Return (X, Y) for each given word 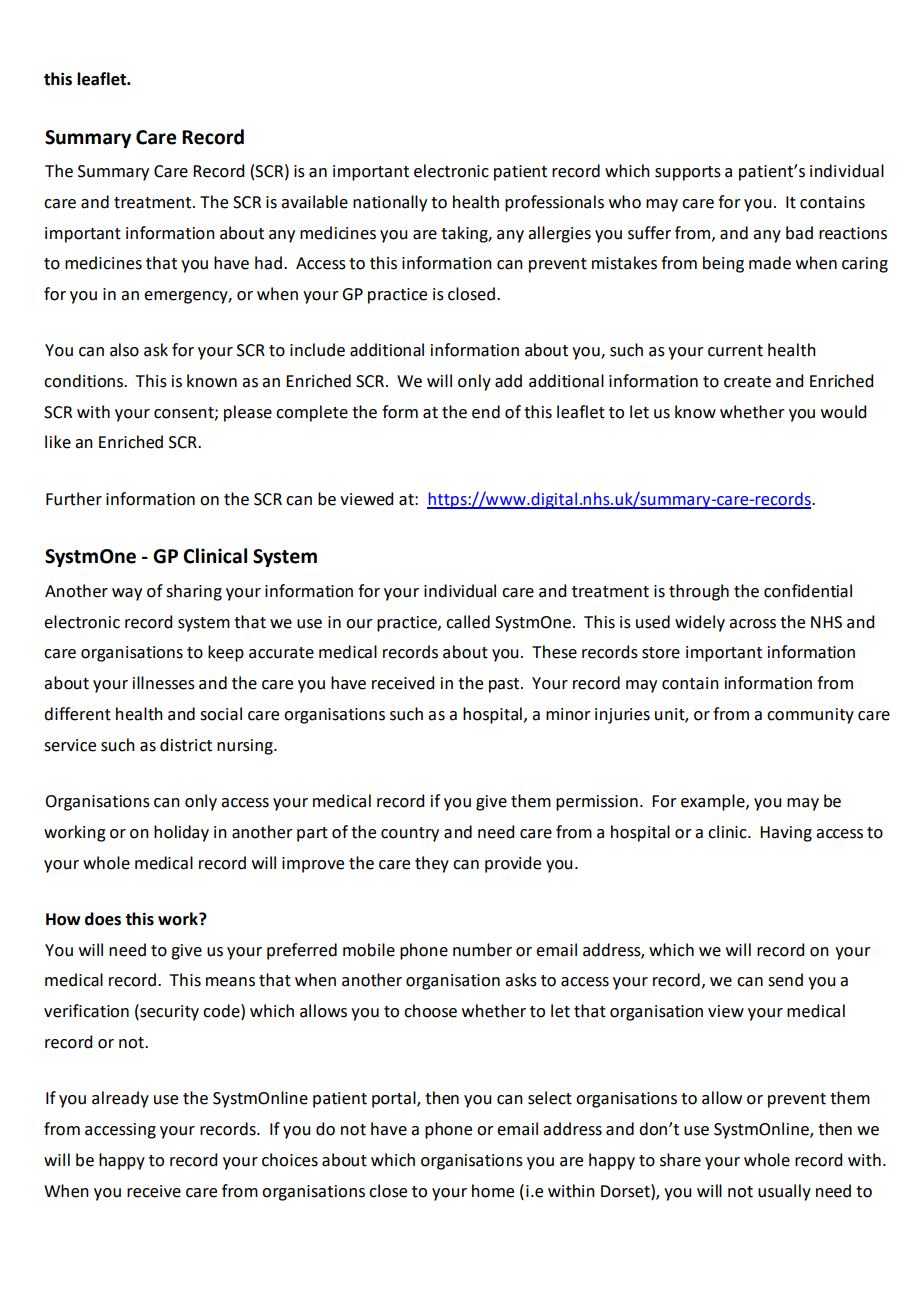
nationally (390, 203)
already (120, 1099)
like (58, 442)
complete (312, 413)
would (843, 412)
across (752, 624)
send (785, 980)
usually (784, 1192)
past (505, 685)
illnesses (164, 683)
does (103, 919)
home (493, 1191)
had (268, 263)
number (482, 950)
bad (799, 233)
